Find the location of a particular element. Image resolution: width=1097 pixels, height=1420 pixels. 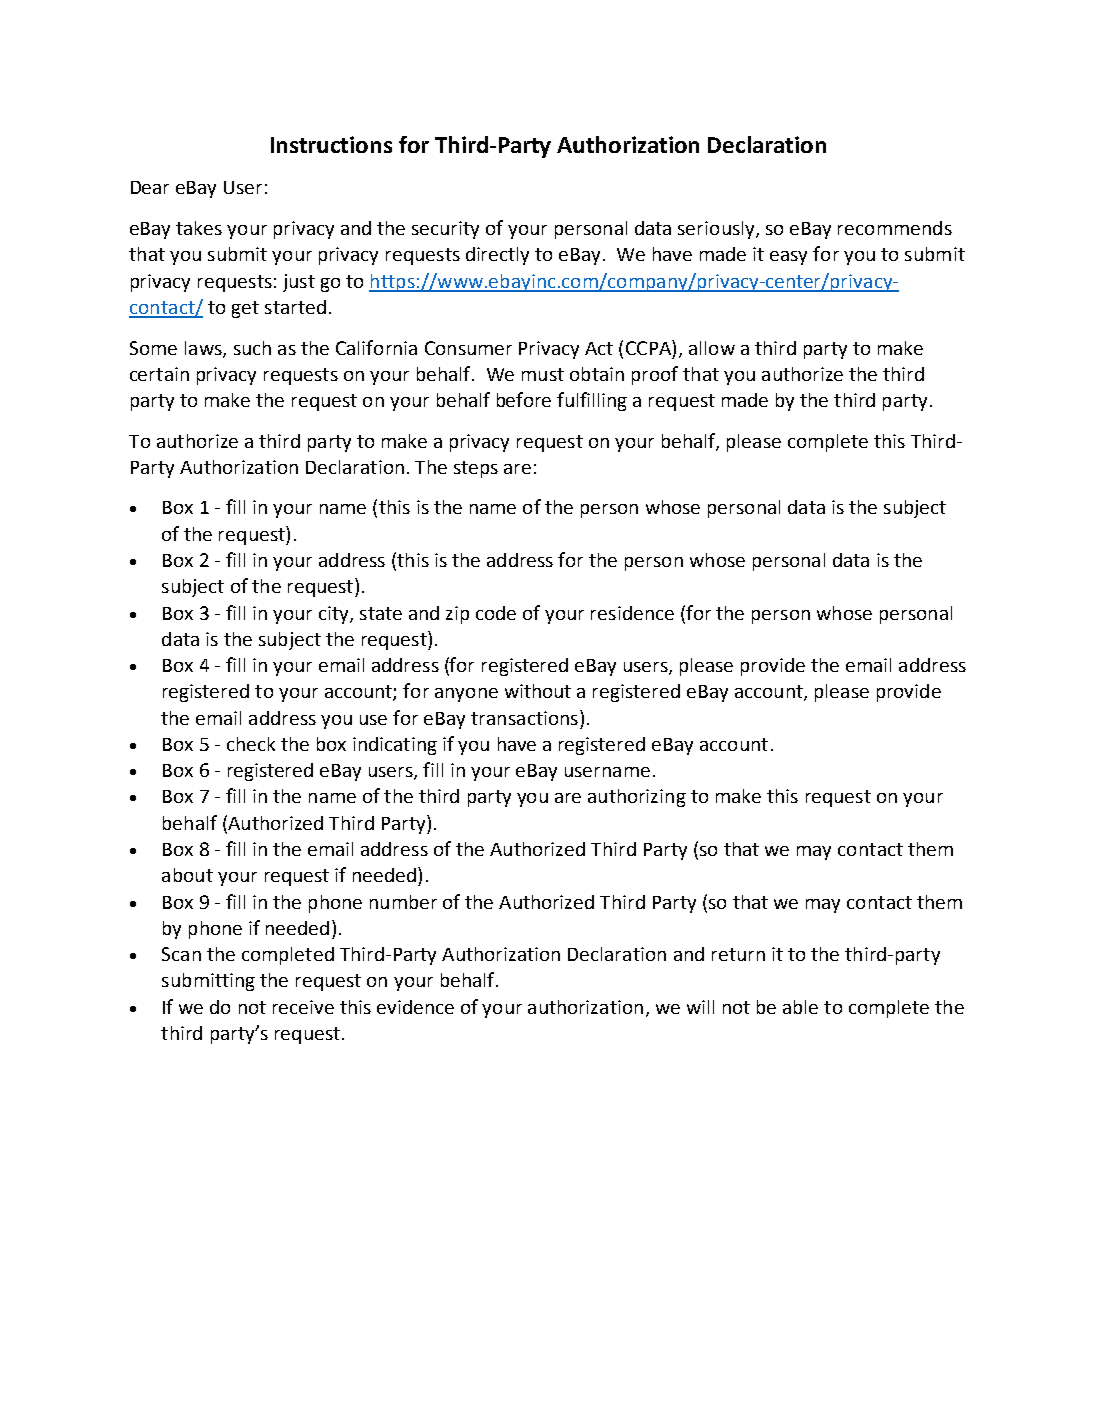

security is located at coordinates (445, 230).
